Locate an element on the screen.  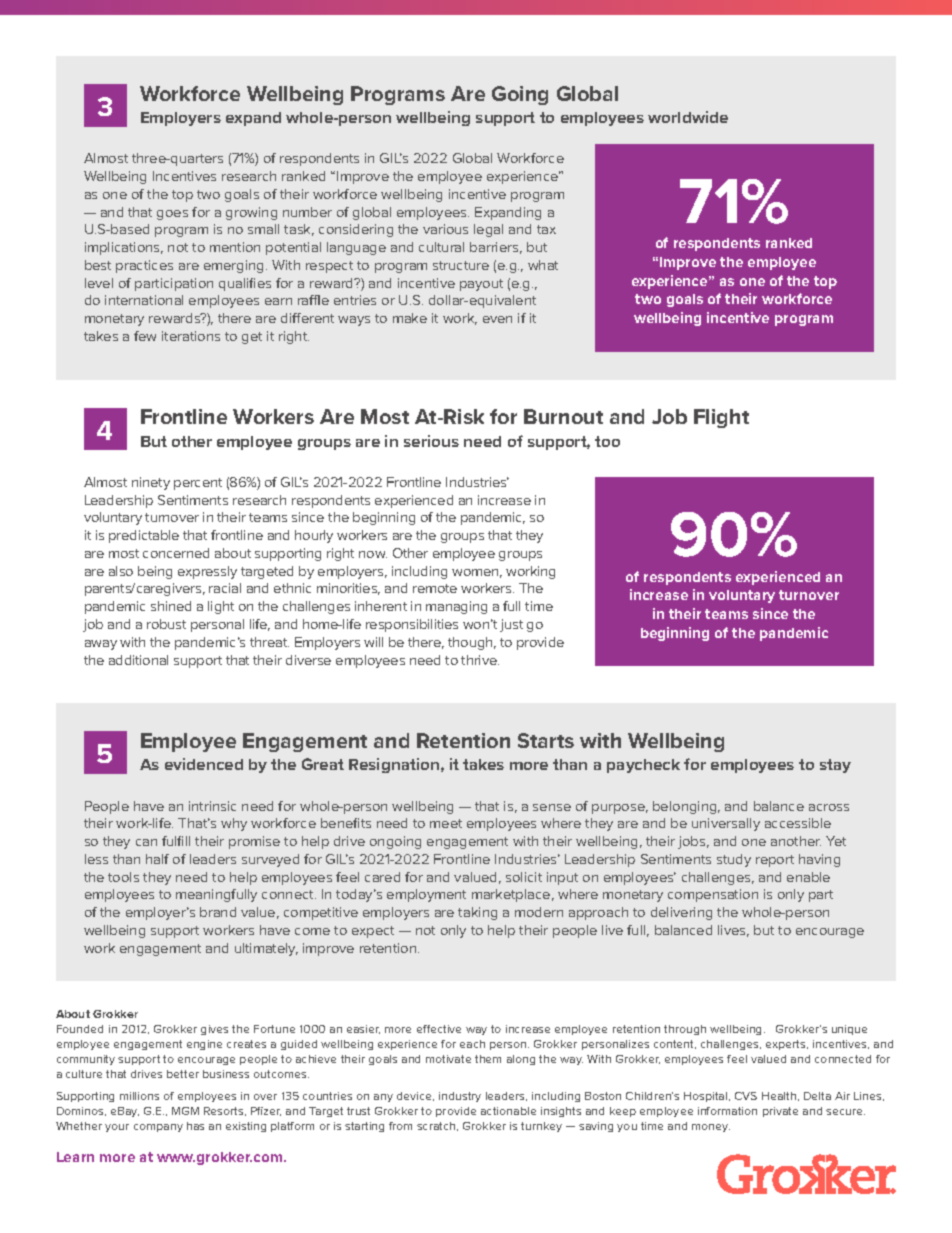
Burnout is located at coordinates (563, 416).
